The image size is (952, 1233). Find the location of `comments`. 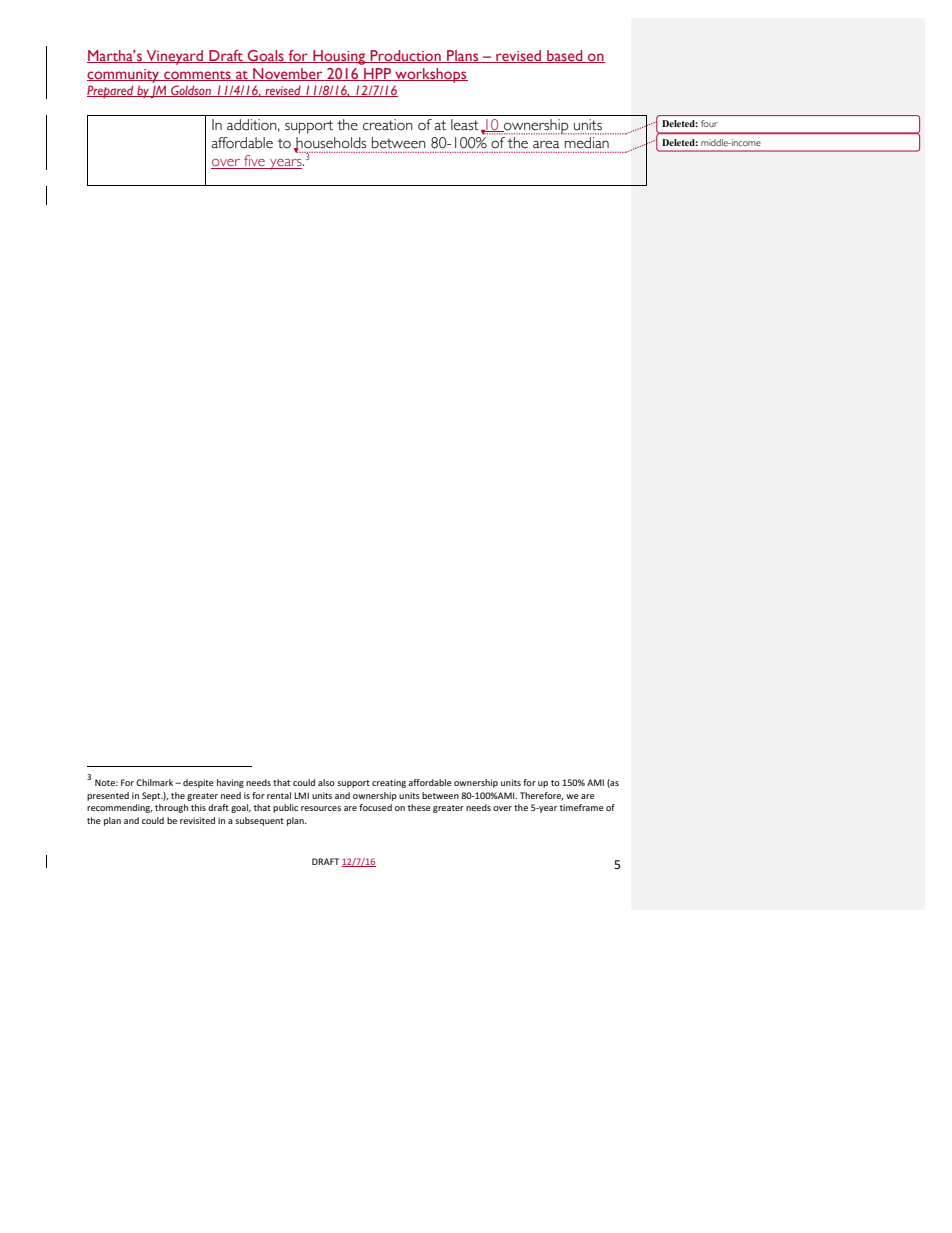

comments is located at coordinates (197, 76).
